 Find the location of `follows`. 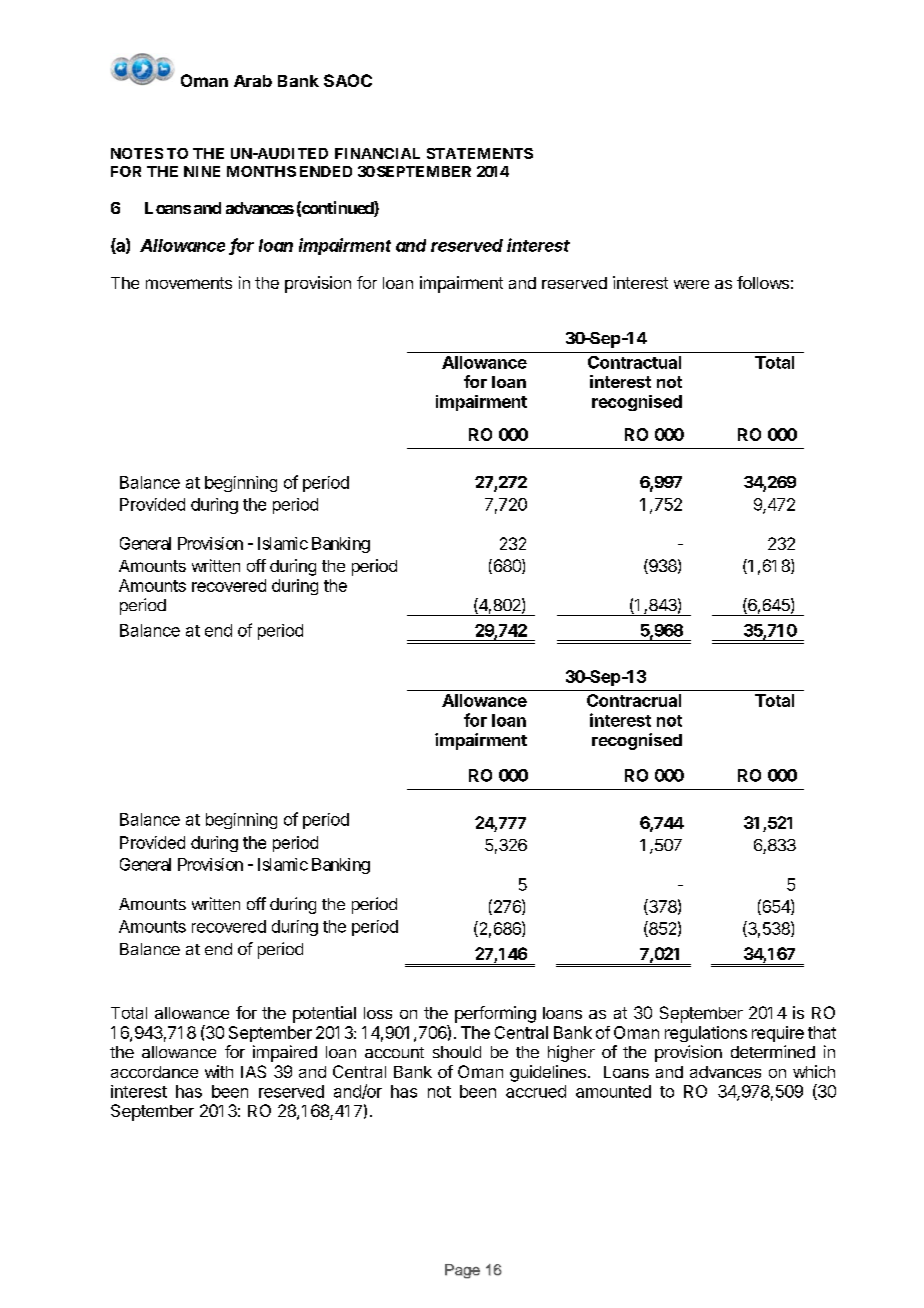

follows is located at coordinates (763, 282).
